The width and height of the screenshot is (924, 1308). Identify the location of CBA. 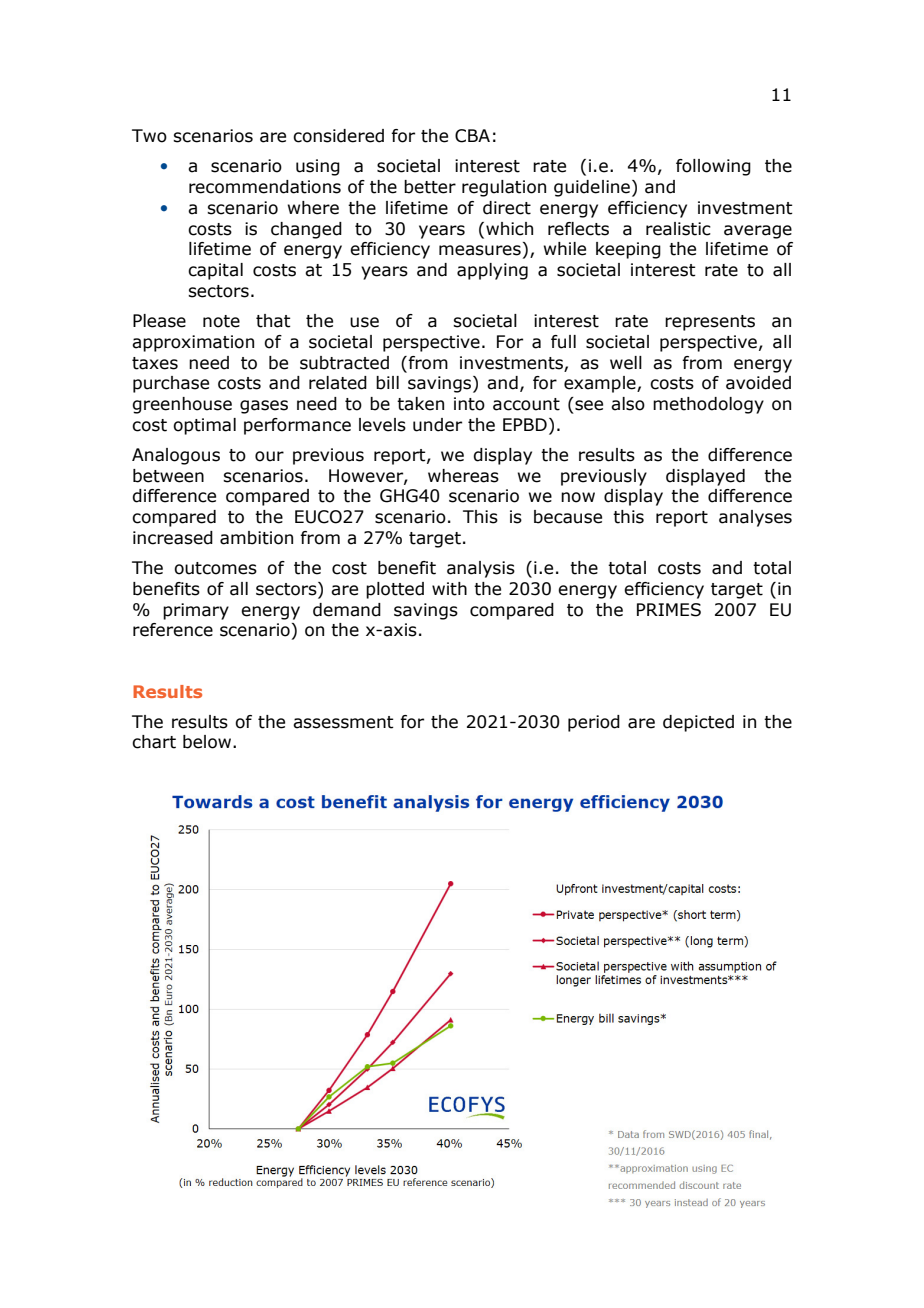
(472, 136).
